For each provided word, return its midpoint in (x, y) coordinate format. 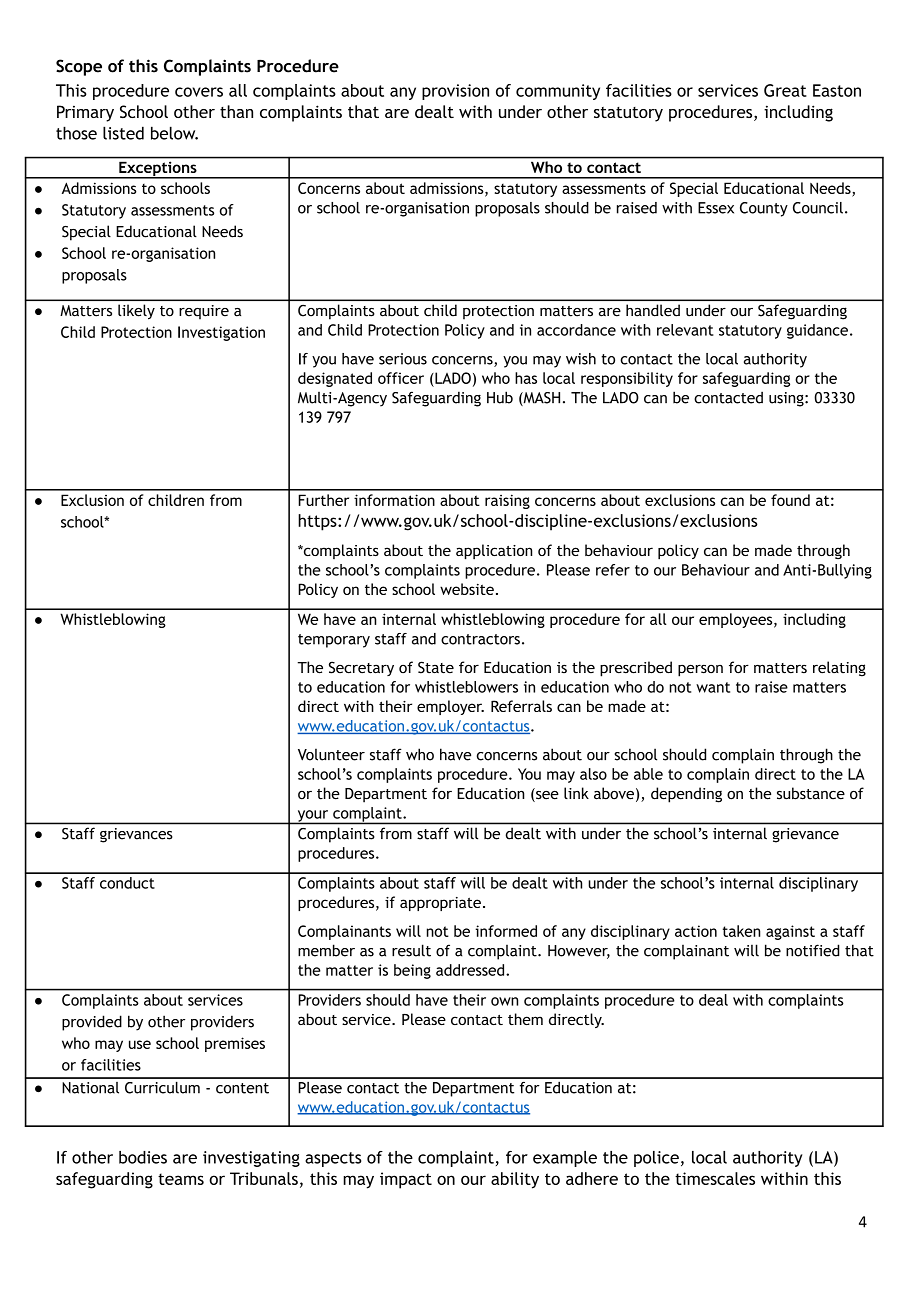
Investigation (221, 333)
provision (455, 92)
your (313, 817)
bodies (143, 1157)
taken (741, 931)
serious (403, 359)
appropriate (440, 904)
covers (199, 92)
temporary (334, 641)
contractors (480, 639)
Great (785, 90)
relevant (685, 330)
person (700, 670)
